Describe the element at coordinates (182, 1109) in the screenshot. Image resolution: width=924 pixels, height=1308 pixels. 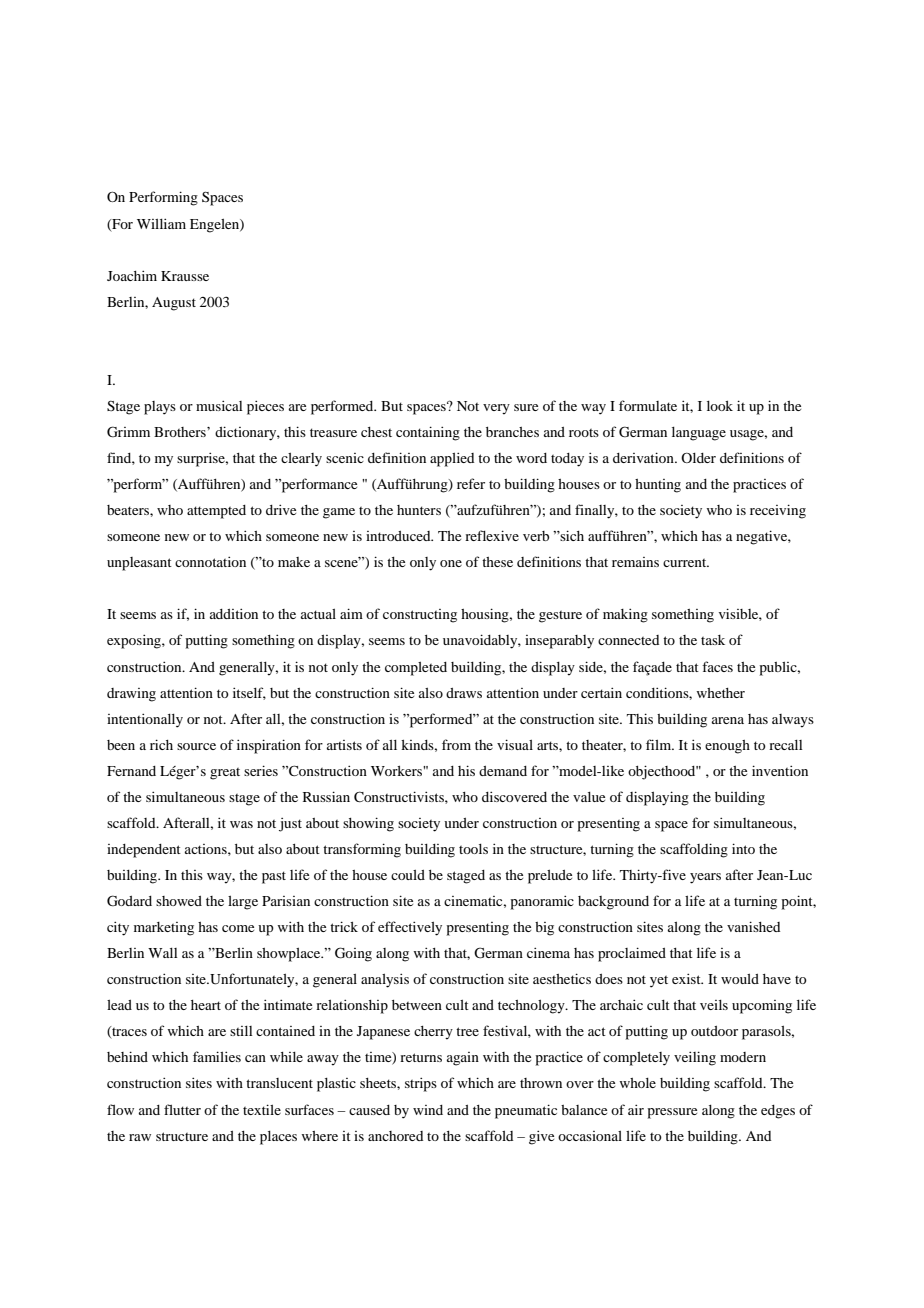
I see `flutter` at that location.
